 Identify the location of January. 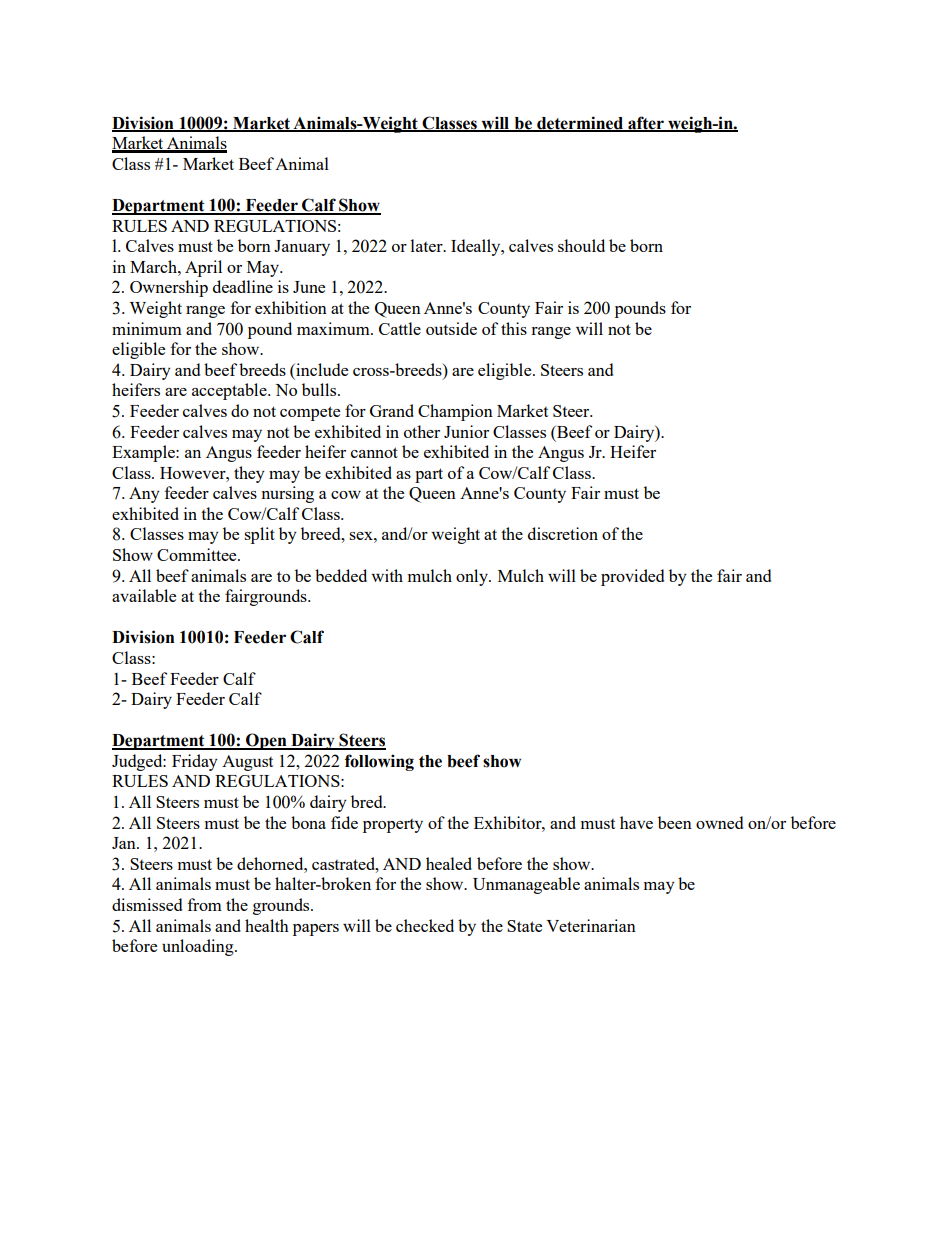
(302, 248).
